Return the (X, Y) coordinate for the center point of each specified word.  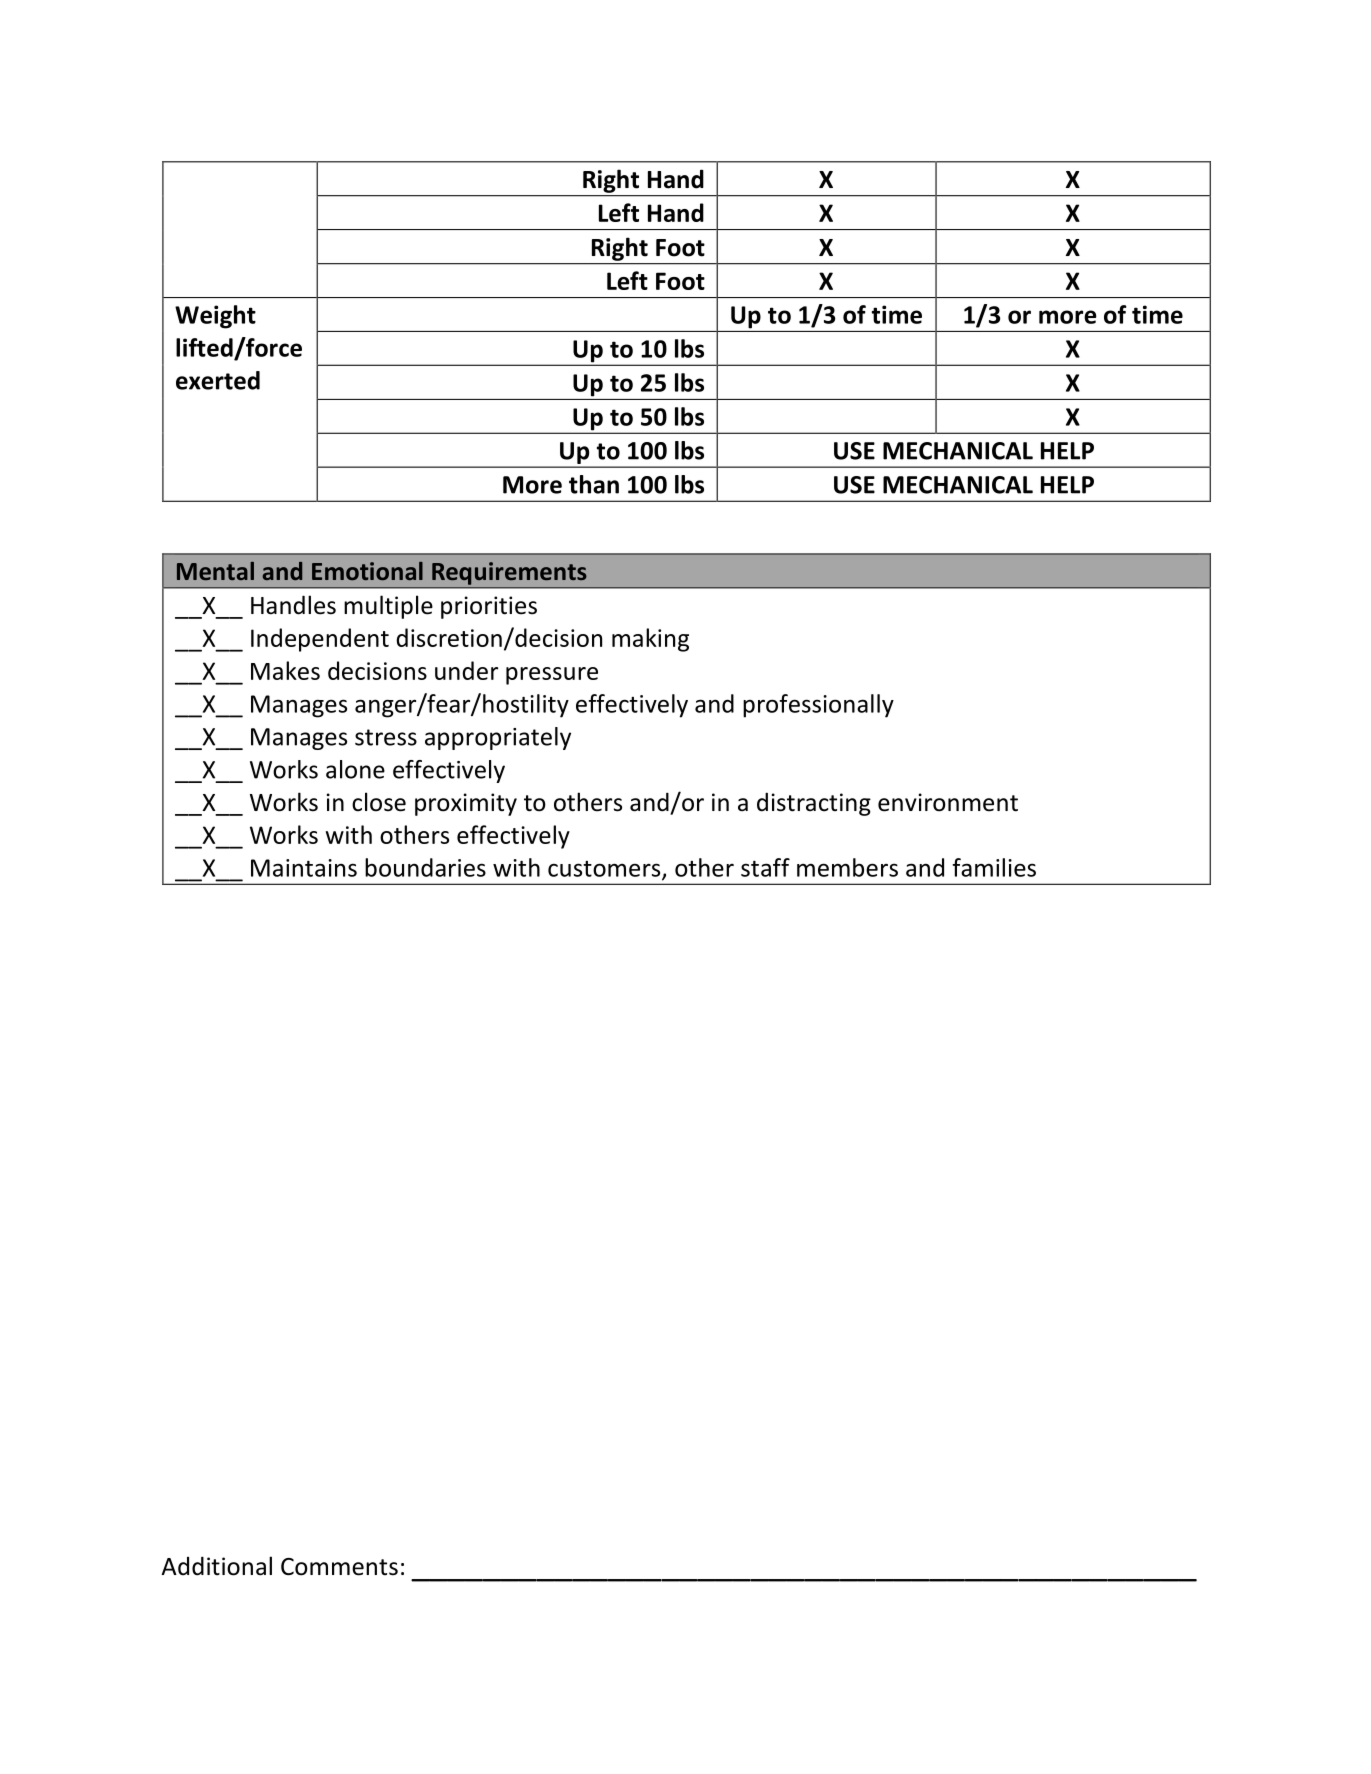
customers (605, 870)
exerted (218, 380)
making (650, 640)
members (847, 867)
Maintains (304, 868)
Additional (216, 1566)
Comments (339, 1567)
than (594, 484)
